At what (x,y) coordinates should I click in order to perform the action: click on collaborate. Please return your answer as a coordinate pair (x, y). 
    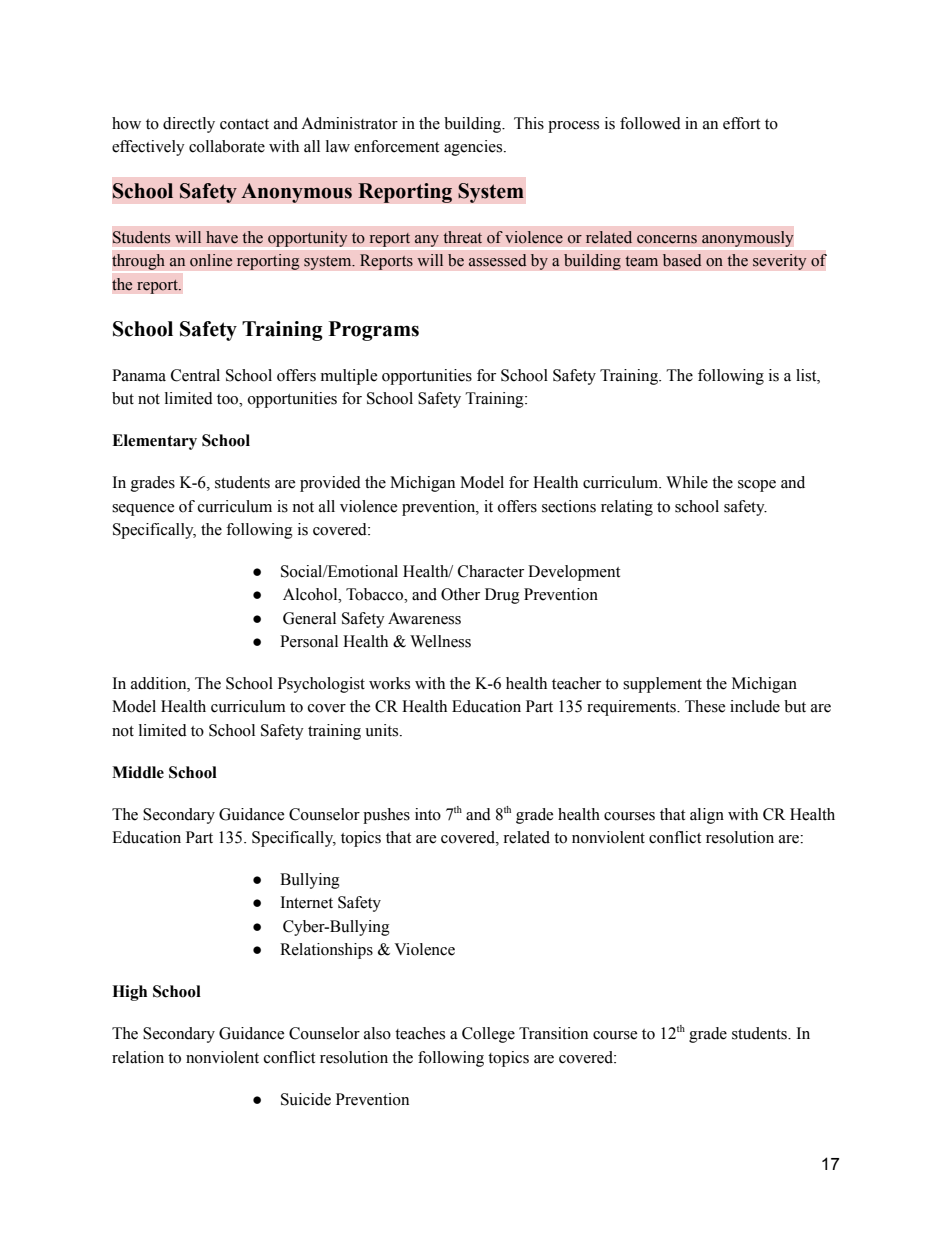
    Looking at the image, I should click on (227, 146).
